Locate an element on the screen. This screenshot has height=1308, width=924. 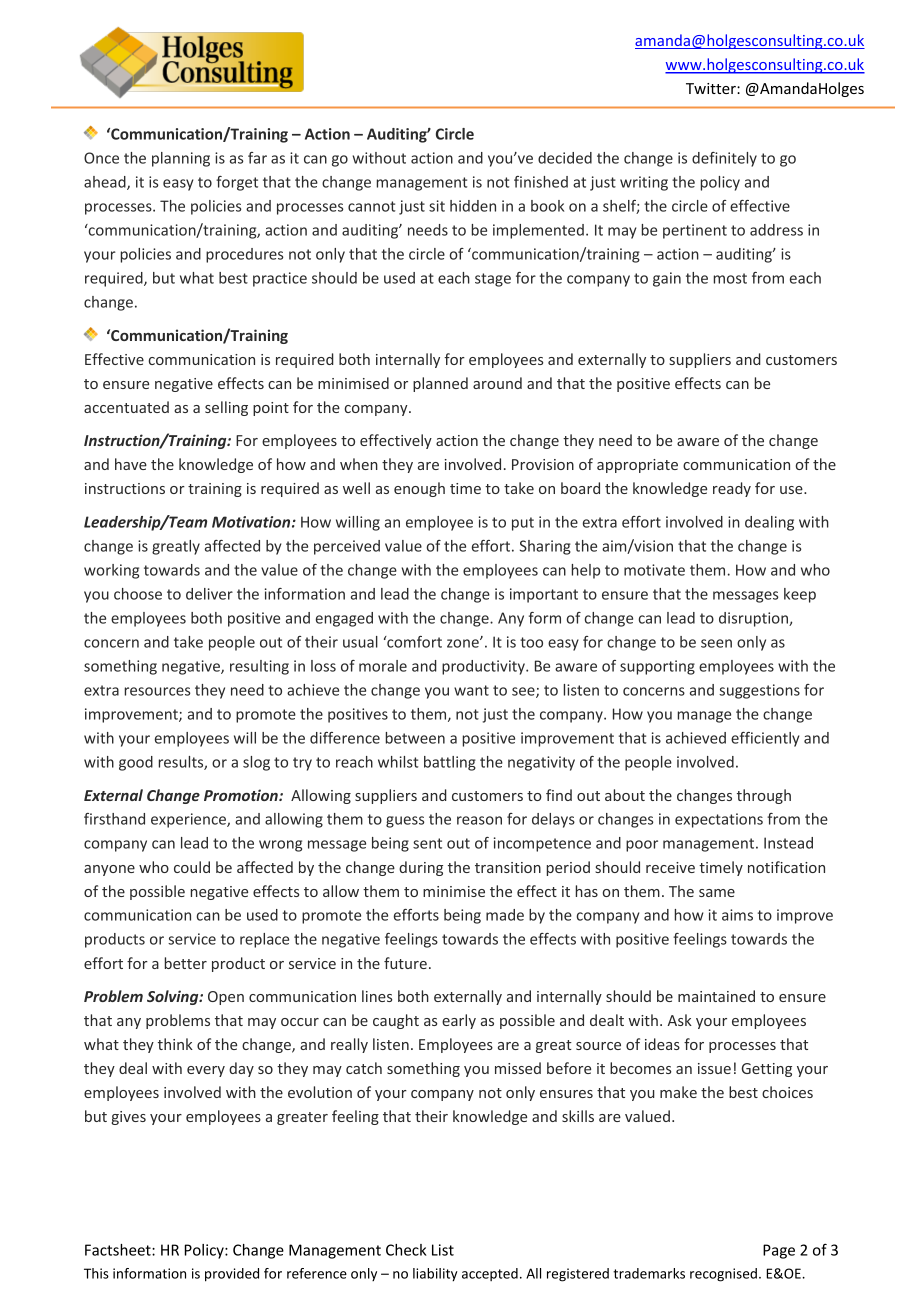
planning is located at coordinates (181, 159).
